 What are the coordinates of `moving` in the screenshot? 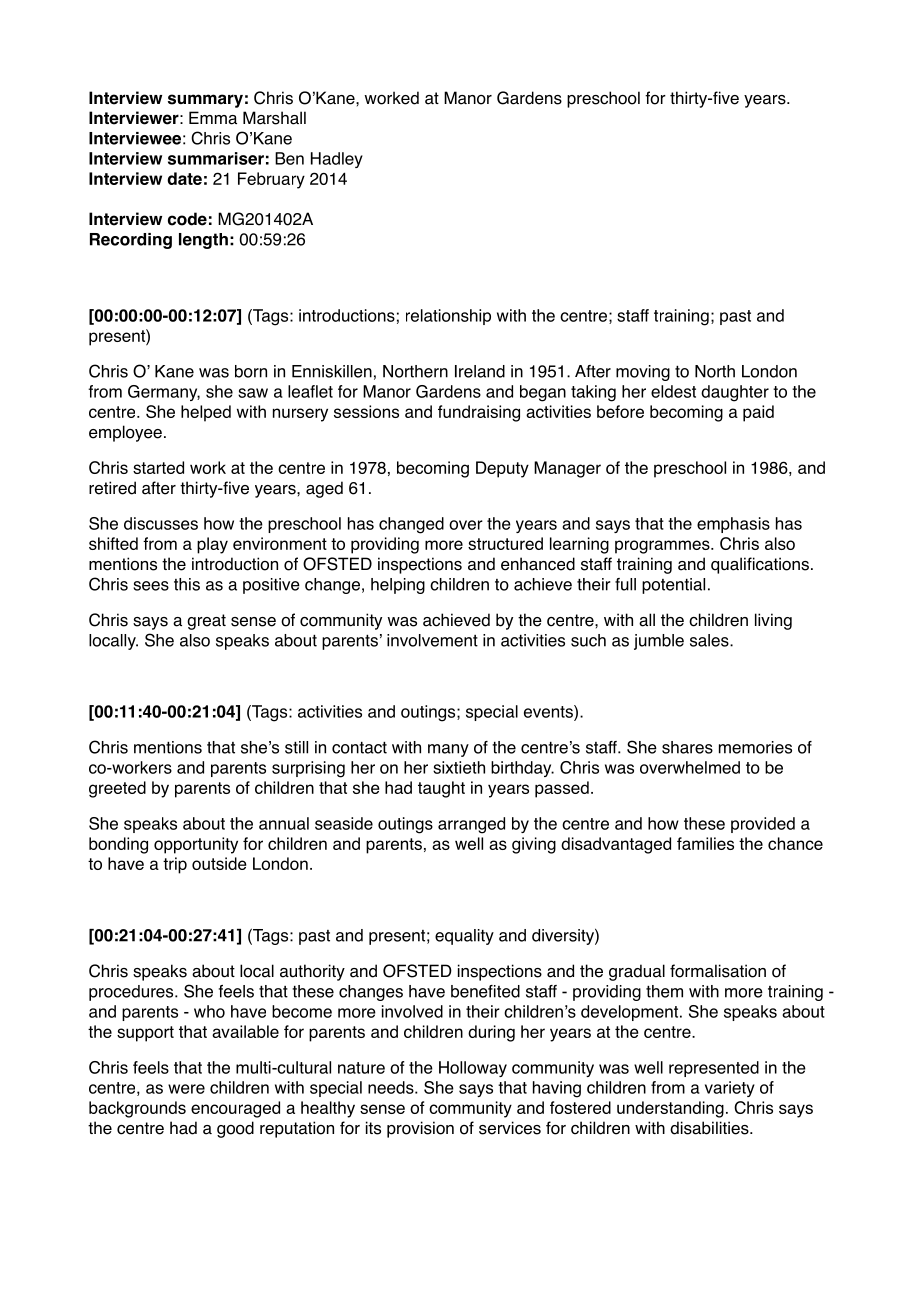 It's located at (643, 373).
